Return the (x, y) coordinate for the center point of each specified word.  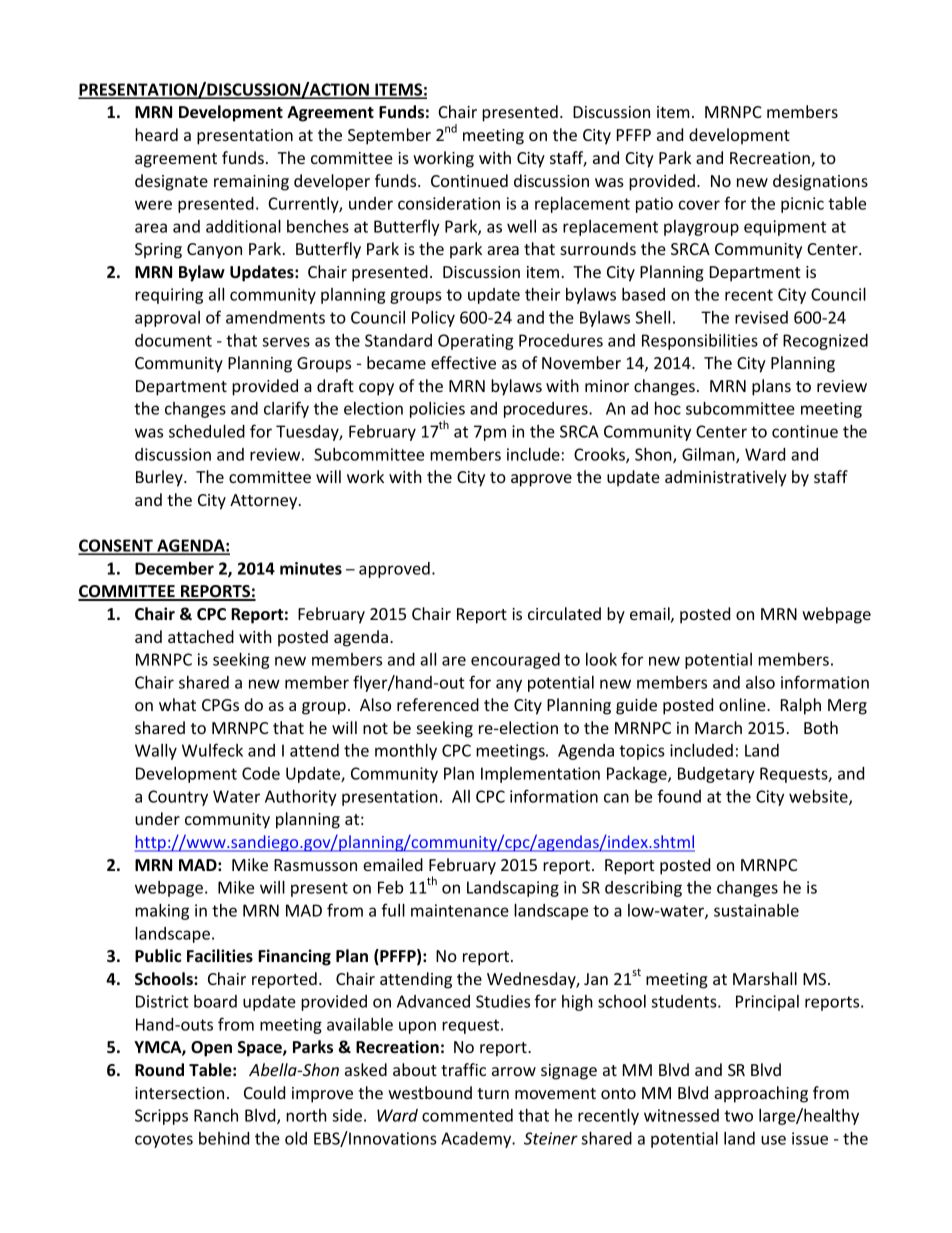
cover (699, 205)
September (389, 136)
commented (467, 1115)
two (738, 1116)
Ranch (216, 1115)
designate (171, 182)
